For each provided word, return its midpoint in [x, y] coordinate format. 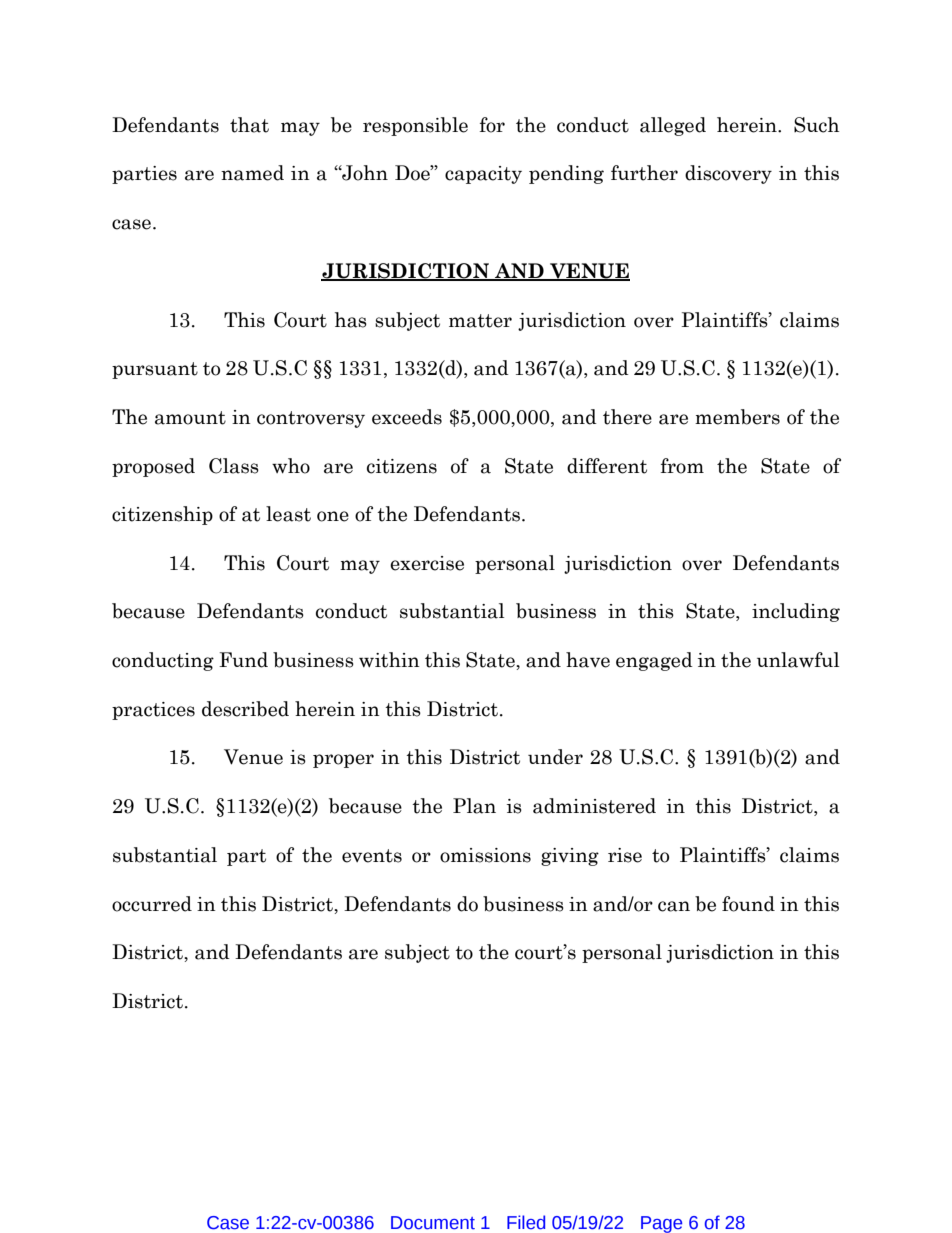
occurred [152, 904]
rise [625, 855]
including [796, 612]
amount [190, 418]
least [288, 514]
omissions [485, 855]
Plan [474, 806]
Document [433, 1223]
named [252, 173]
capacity [483, 175]
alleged [673, 126]
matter [480, 321]
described [245, 709]
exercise [427, 563]
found [748, 904]
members [737, 417]
